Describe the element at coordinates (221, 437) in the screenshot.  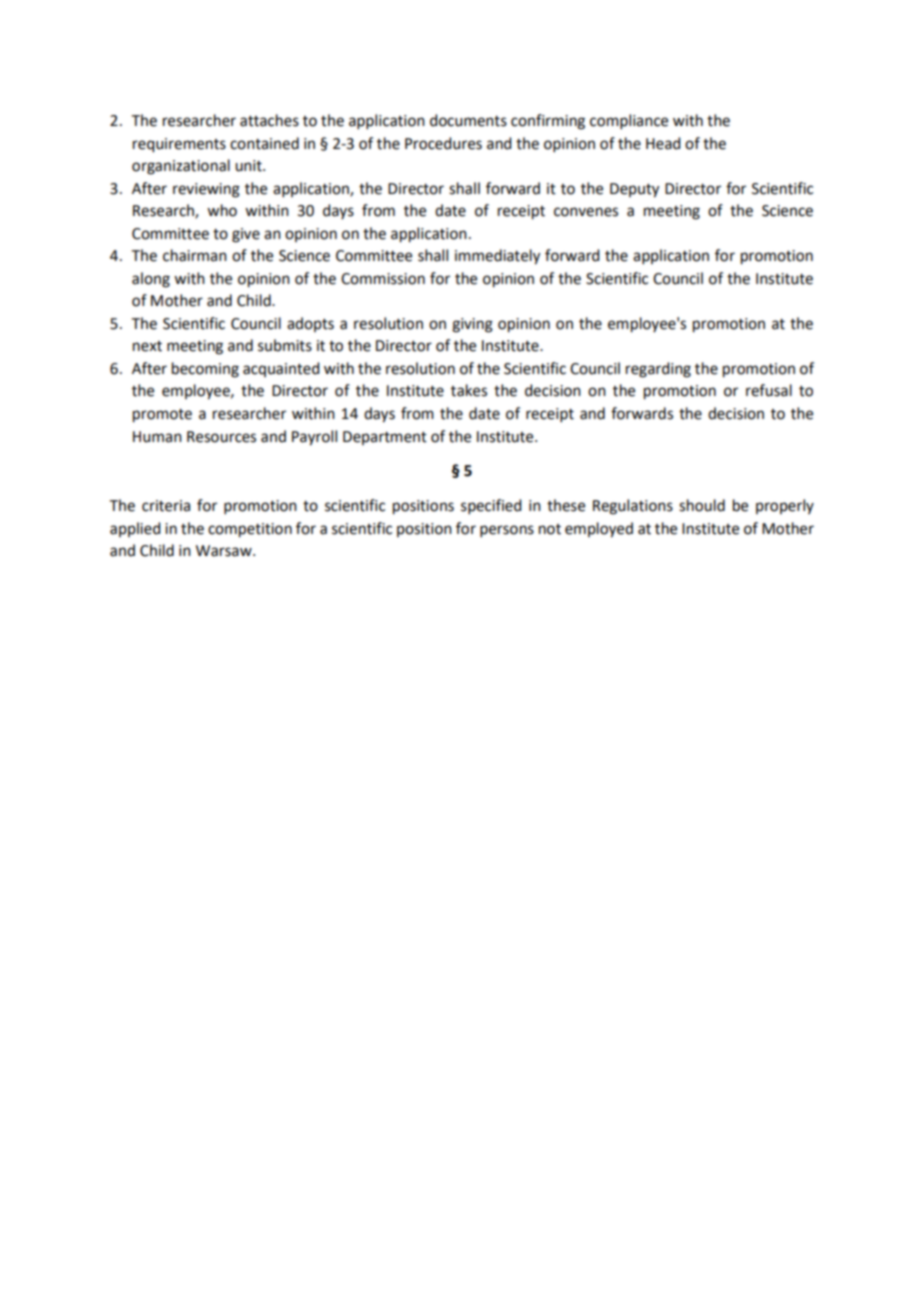
I see `Resources` at that location.
